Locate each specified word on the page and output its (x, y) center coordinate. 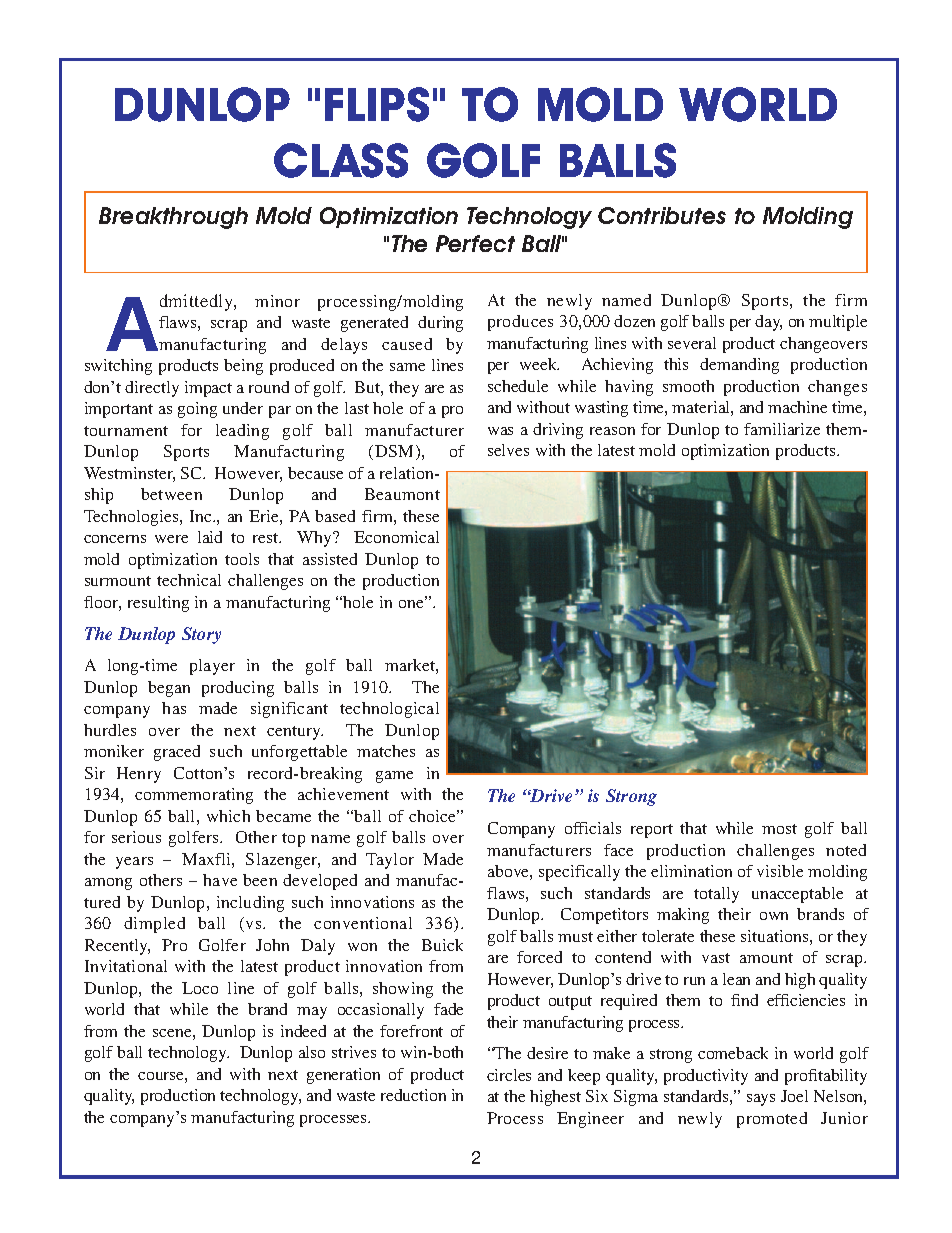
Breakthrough (173, 218)
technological (389, 710)
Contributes (662, 215)
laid (210, 537)
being (243, 367)
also (312, 1052)
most (779, 829)
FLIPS (377, 104)
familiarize (782, 429)
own (774, 916)
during (440, 324)
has (174, 708)
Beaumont (402, 494)
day (768, 323)
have (220, 880)
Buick (442, 945)
